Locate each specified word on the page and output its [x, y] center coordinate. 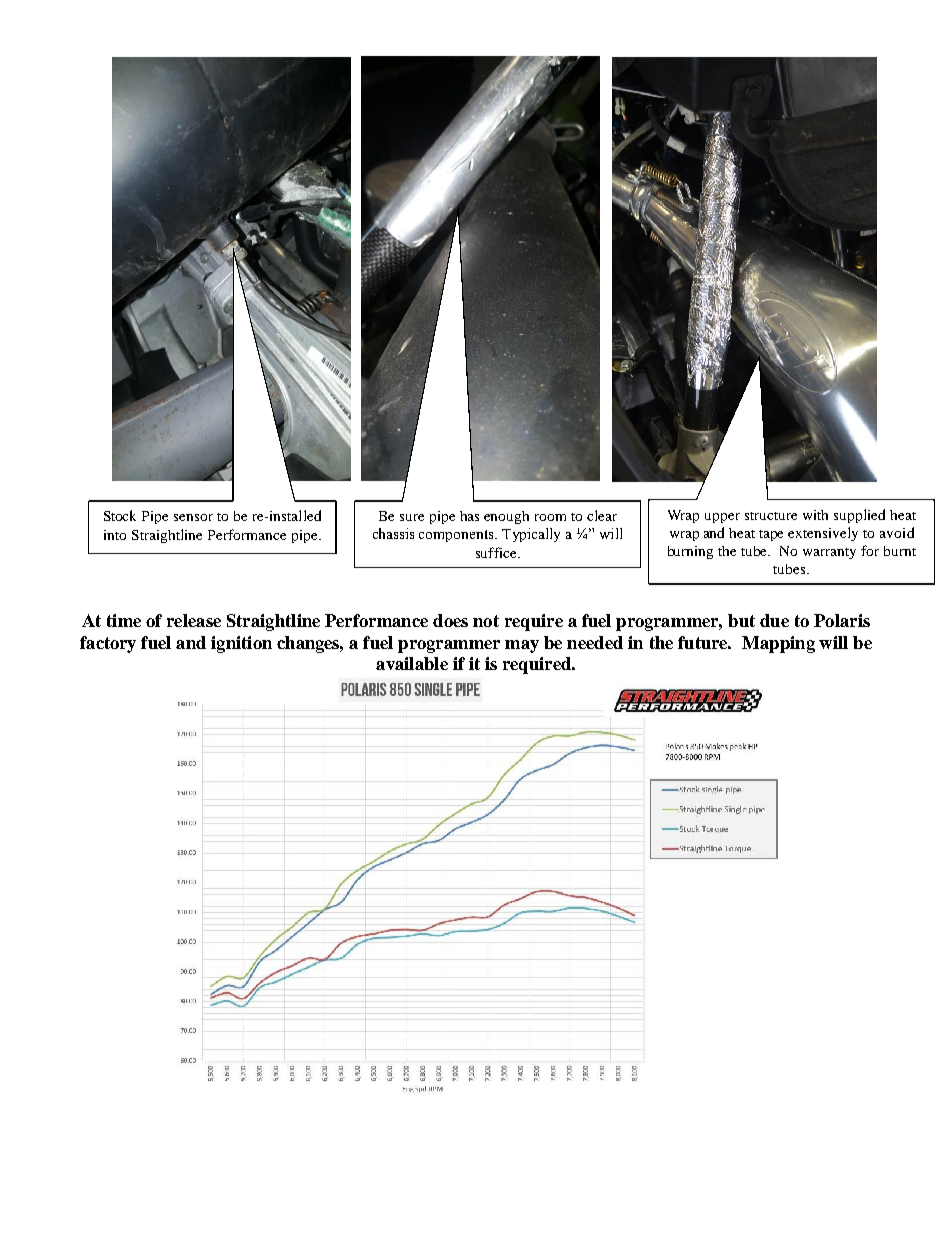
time [124, 620]
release [194, 620]
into [115, 535]
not [486, 621]
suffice [497, 552]
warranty [829, 553]
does [450, 620]
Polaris [842, 620]
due [774, 620]
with [815, 515]
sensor [193, 517]
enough [506, 517]
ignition [241, 644]
